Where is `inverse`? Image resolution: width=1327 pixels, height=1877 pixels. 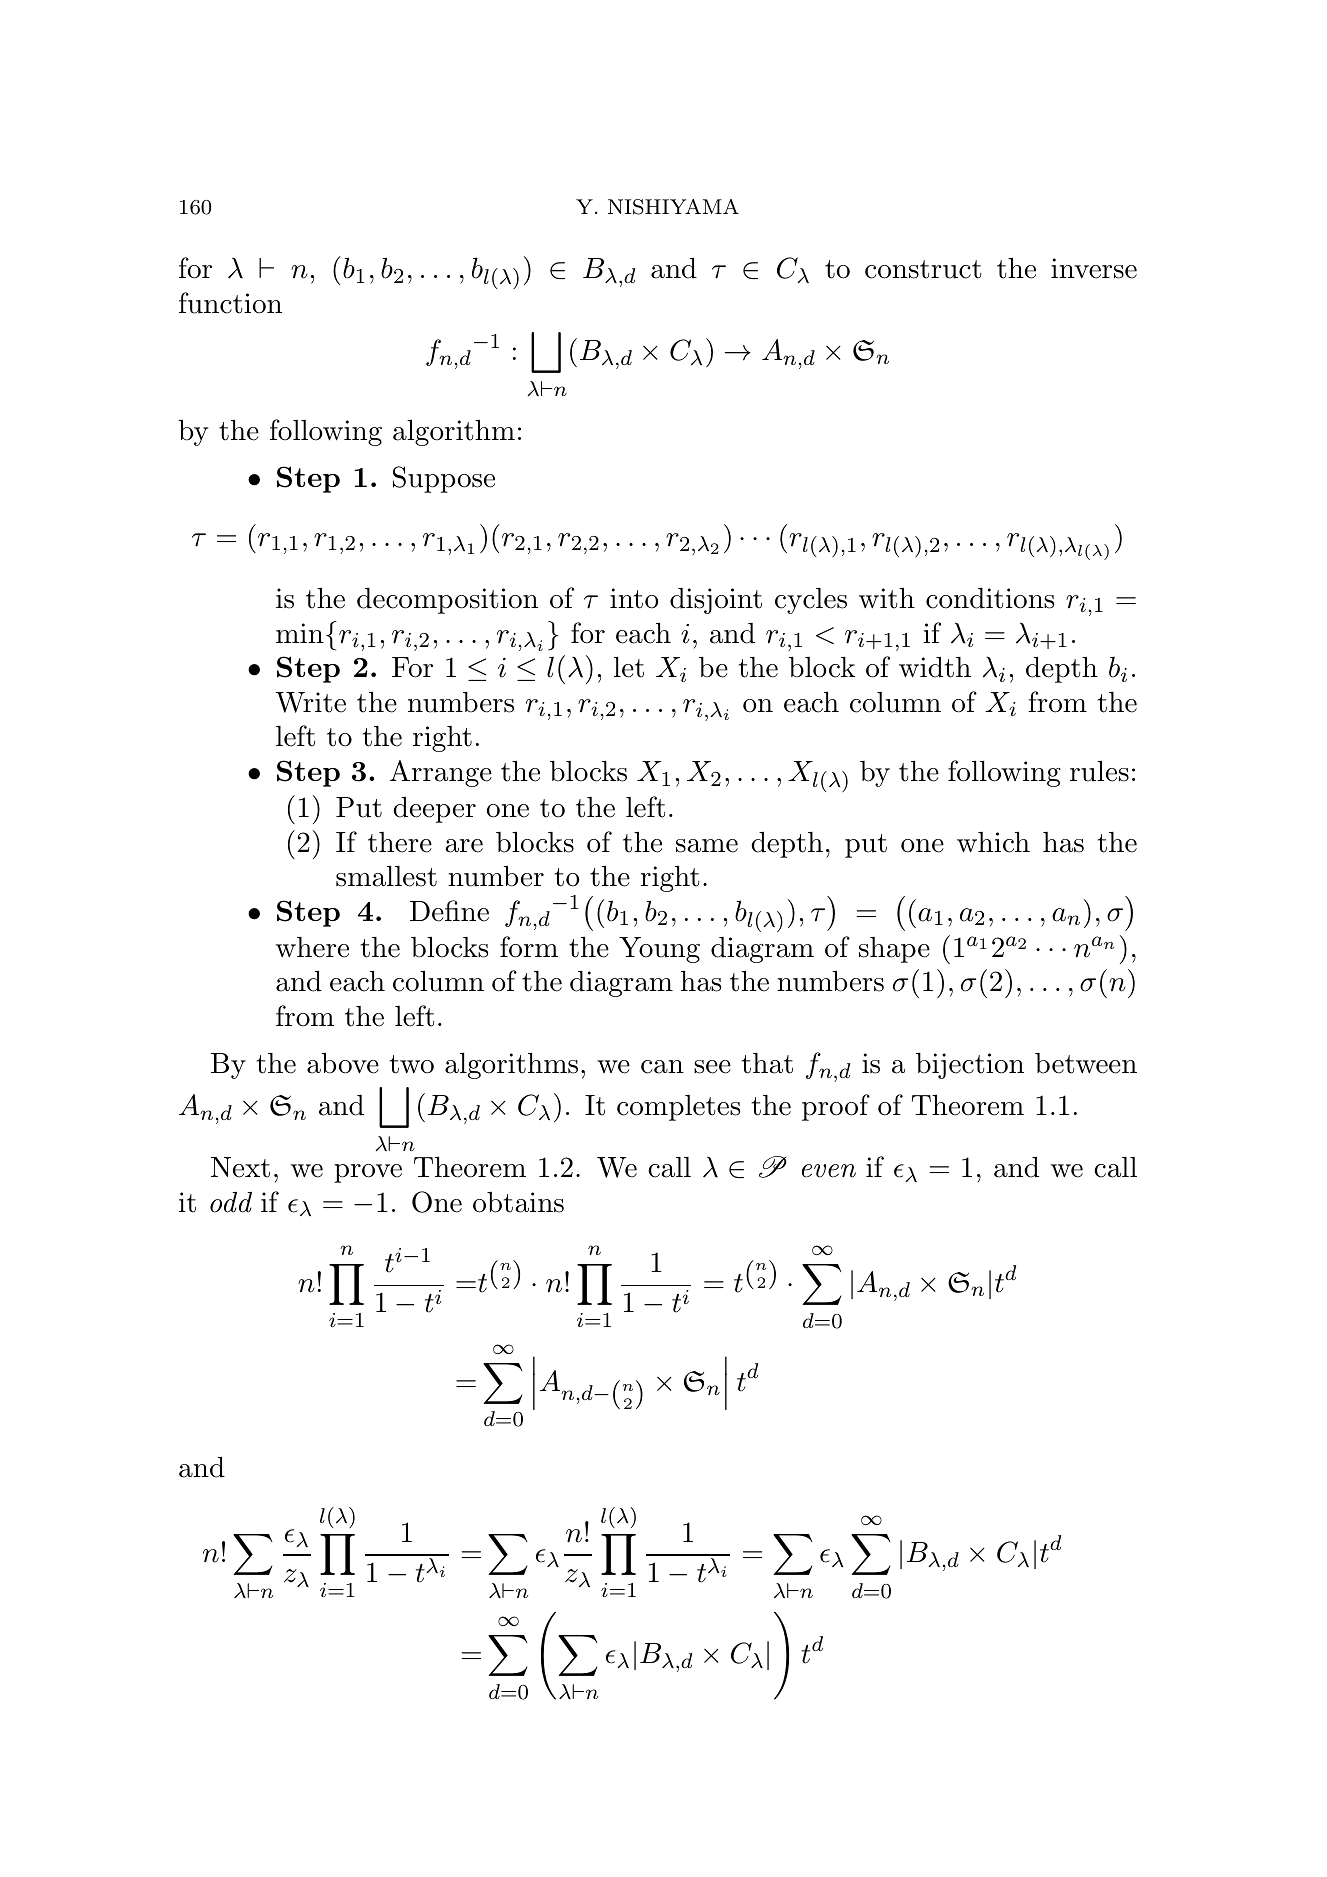
inverse is located at coordinates (1094, 268).
